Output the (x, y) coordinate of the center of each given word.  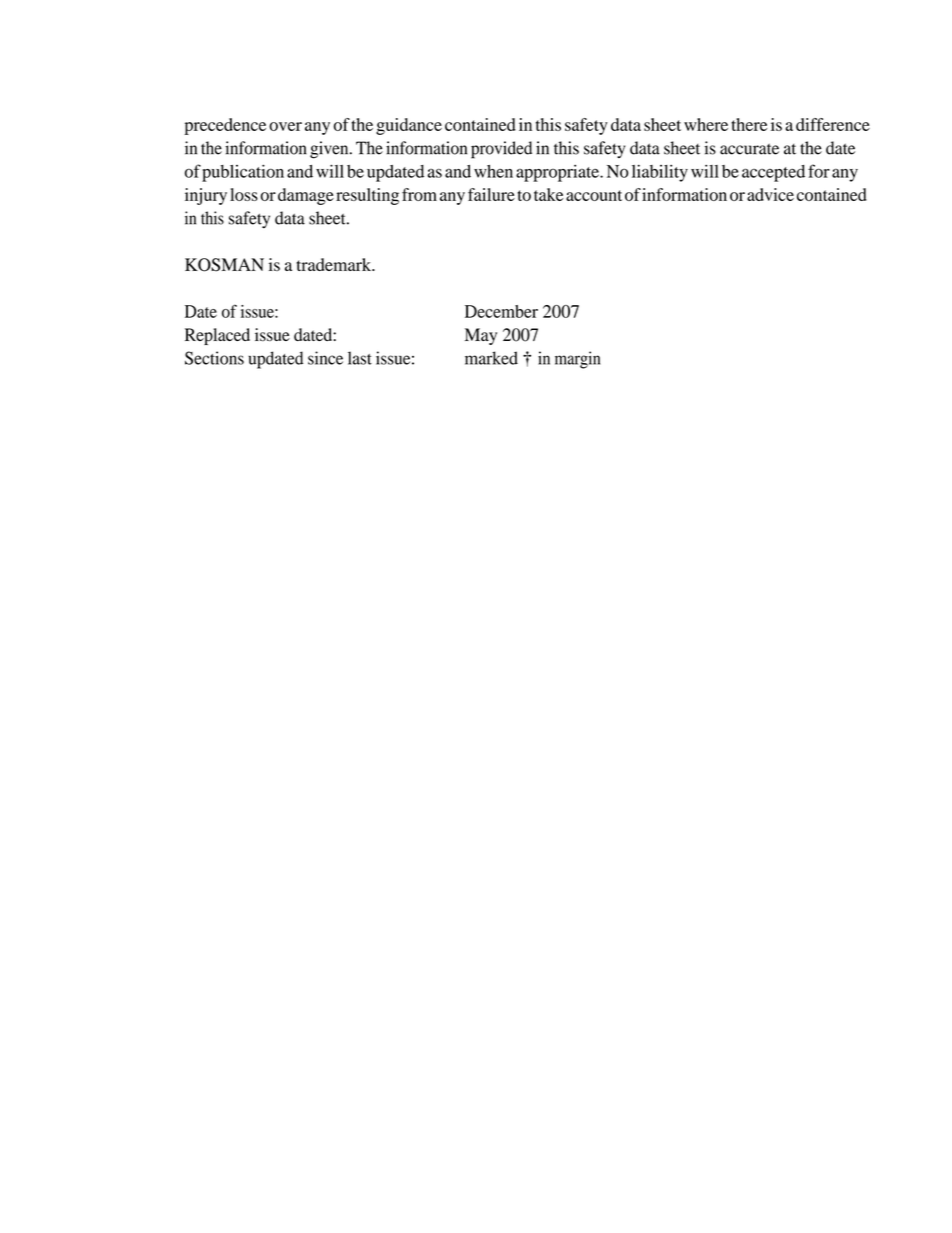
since (325, 358)
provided (501, 150)
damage (306, 196)
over (285, 126)
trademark (335, 264)
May (481, 336)
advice (770, 194)
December (501, 311)
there (749, 124)
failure (491, 194)
